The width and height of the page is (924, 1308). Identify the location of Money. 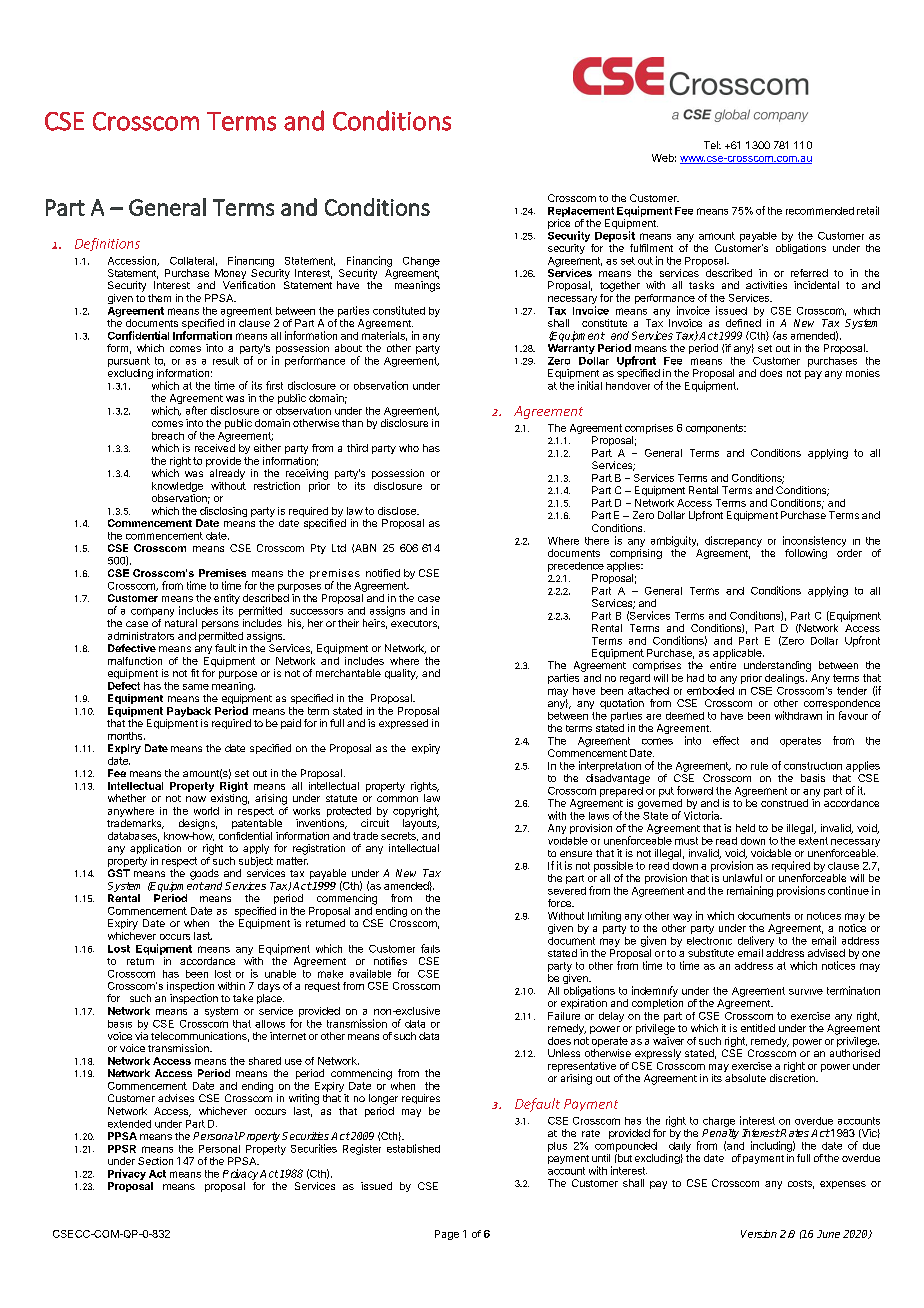
(230, 275).
